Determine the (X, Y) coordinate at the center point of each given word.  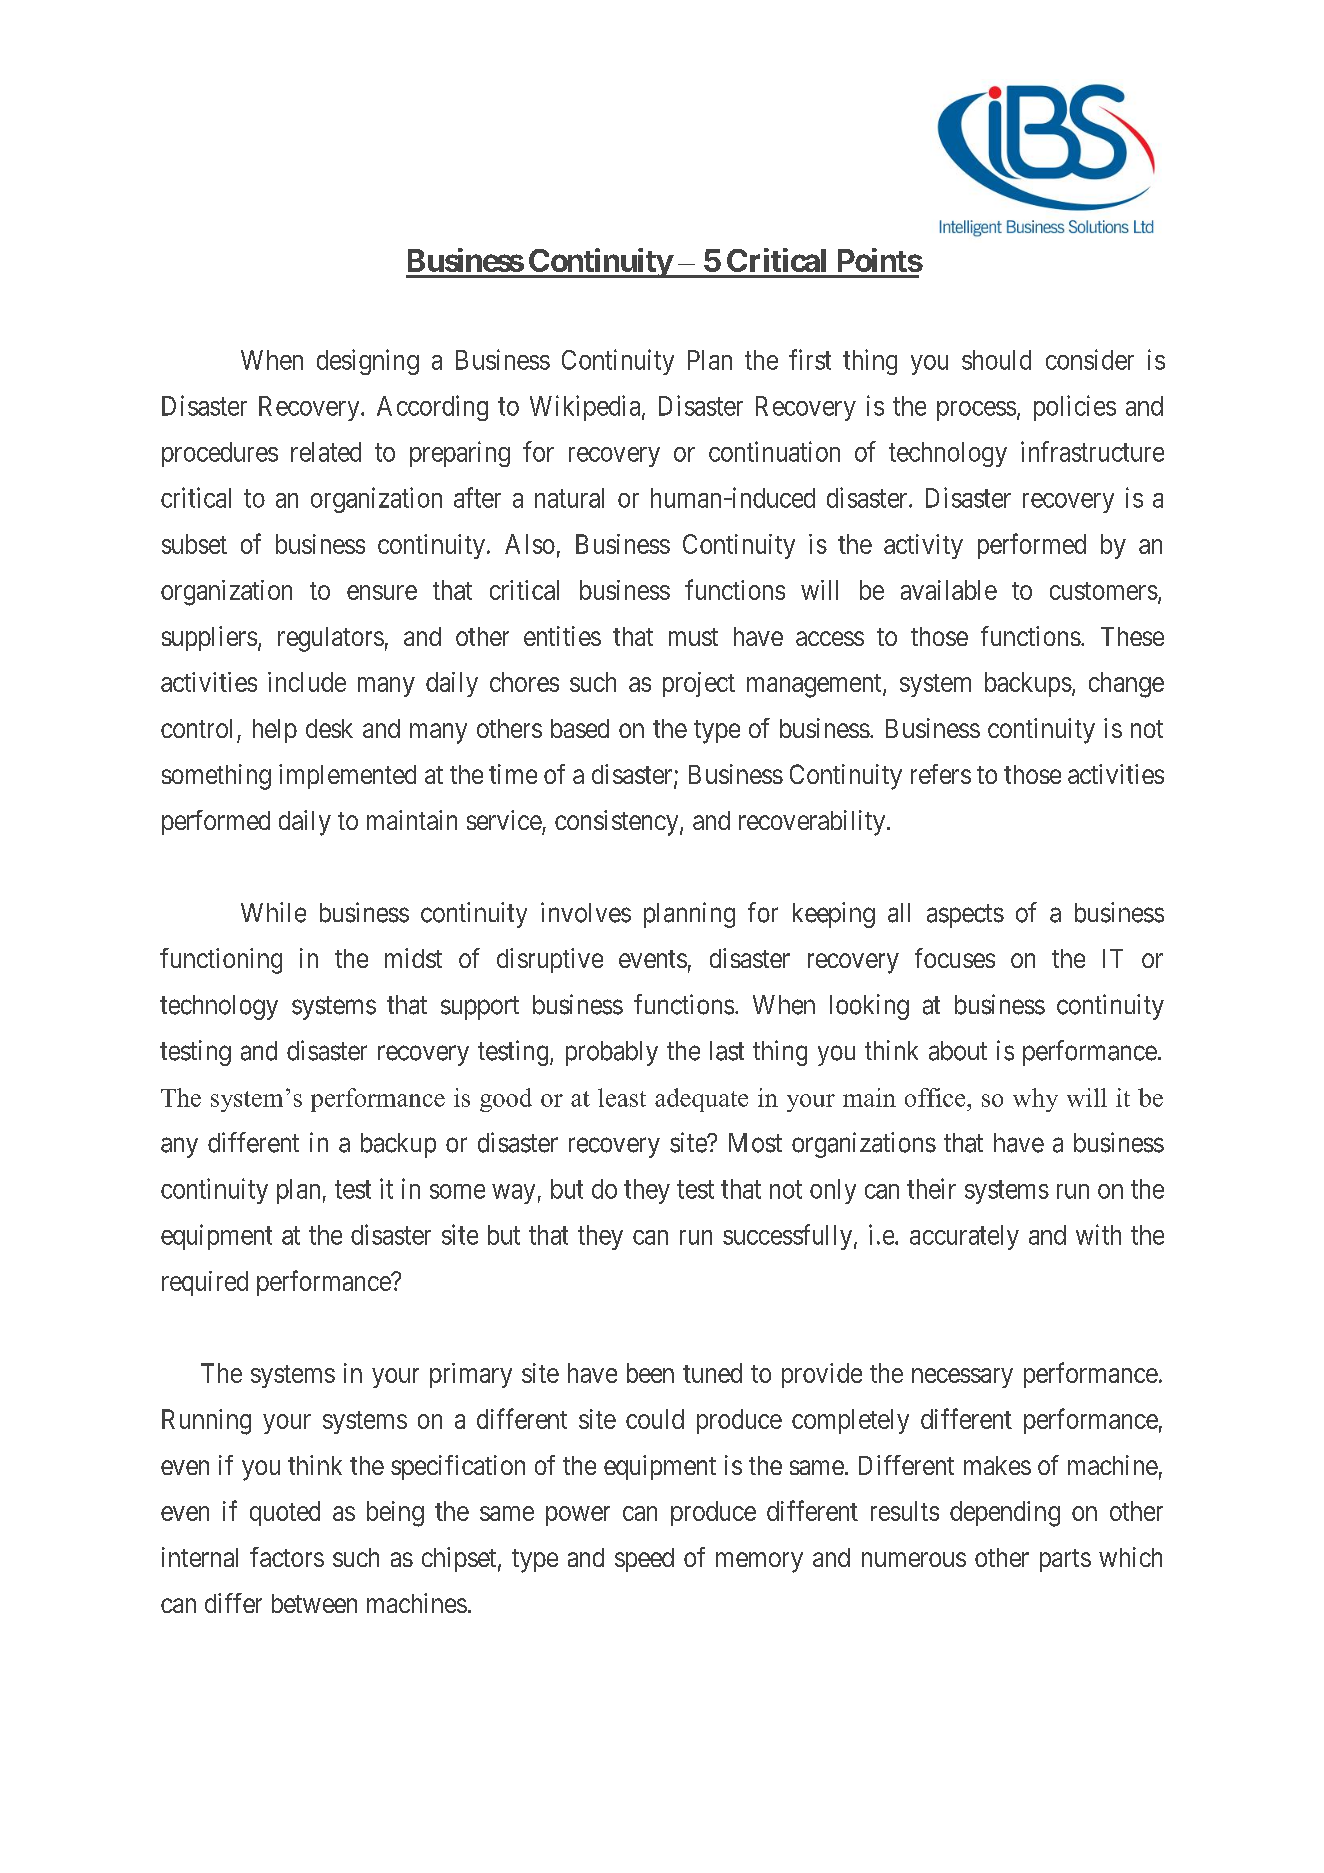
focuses (955, 958)
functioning (221, 961)
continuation (774, 451)
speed (644, 1560)
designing (368, 362)
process (976, 411)
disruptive (550, 960)
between (314, 1603)
